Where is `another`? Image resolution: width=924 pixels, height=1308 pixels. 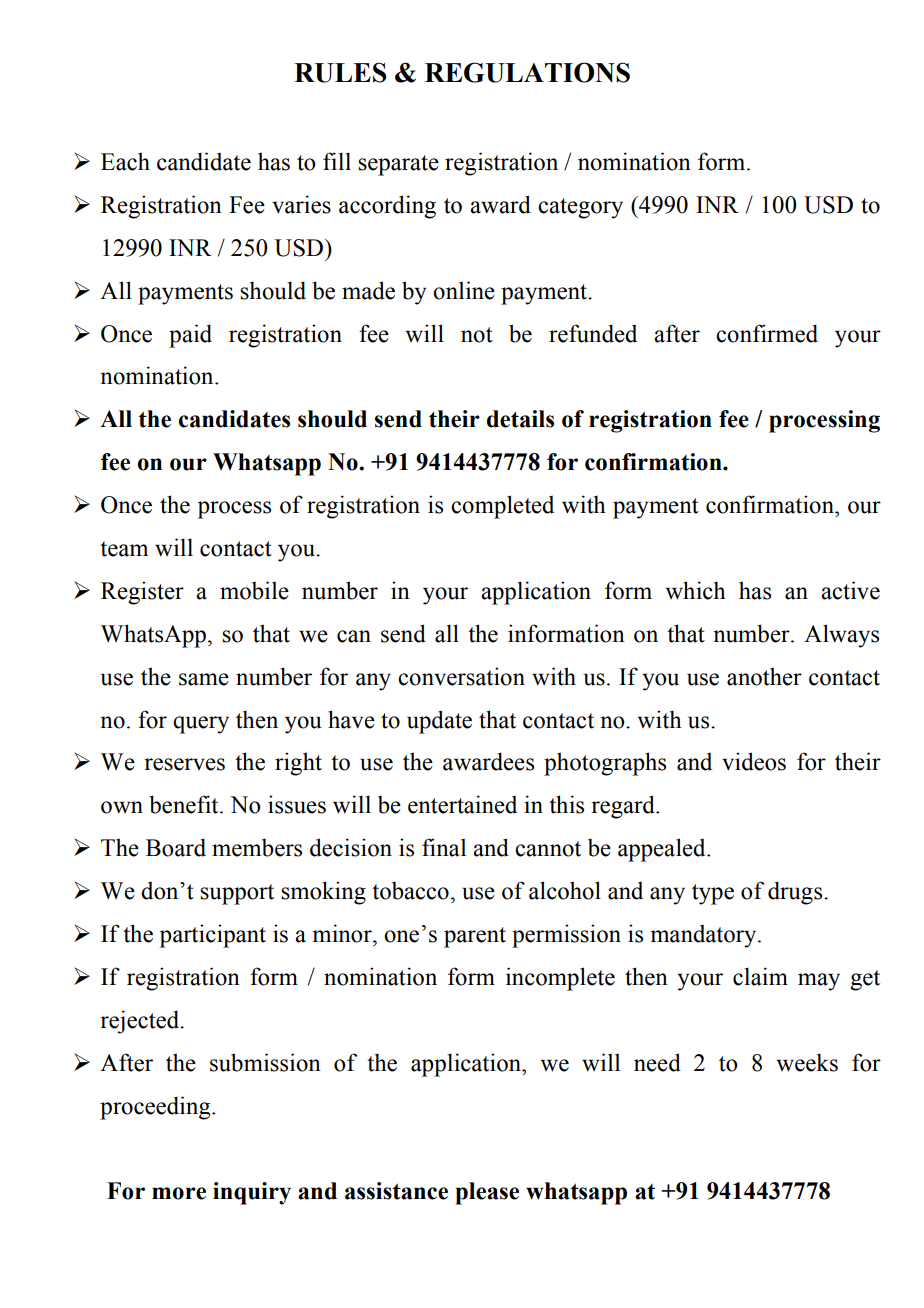
another is located at coordinates (764, 676).
